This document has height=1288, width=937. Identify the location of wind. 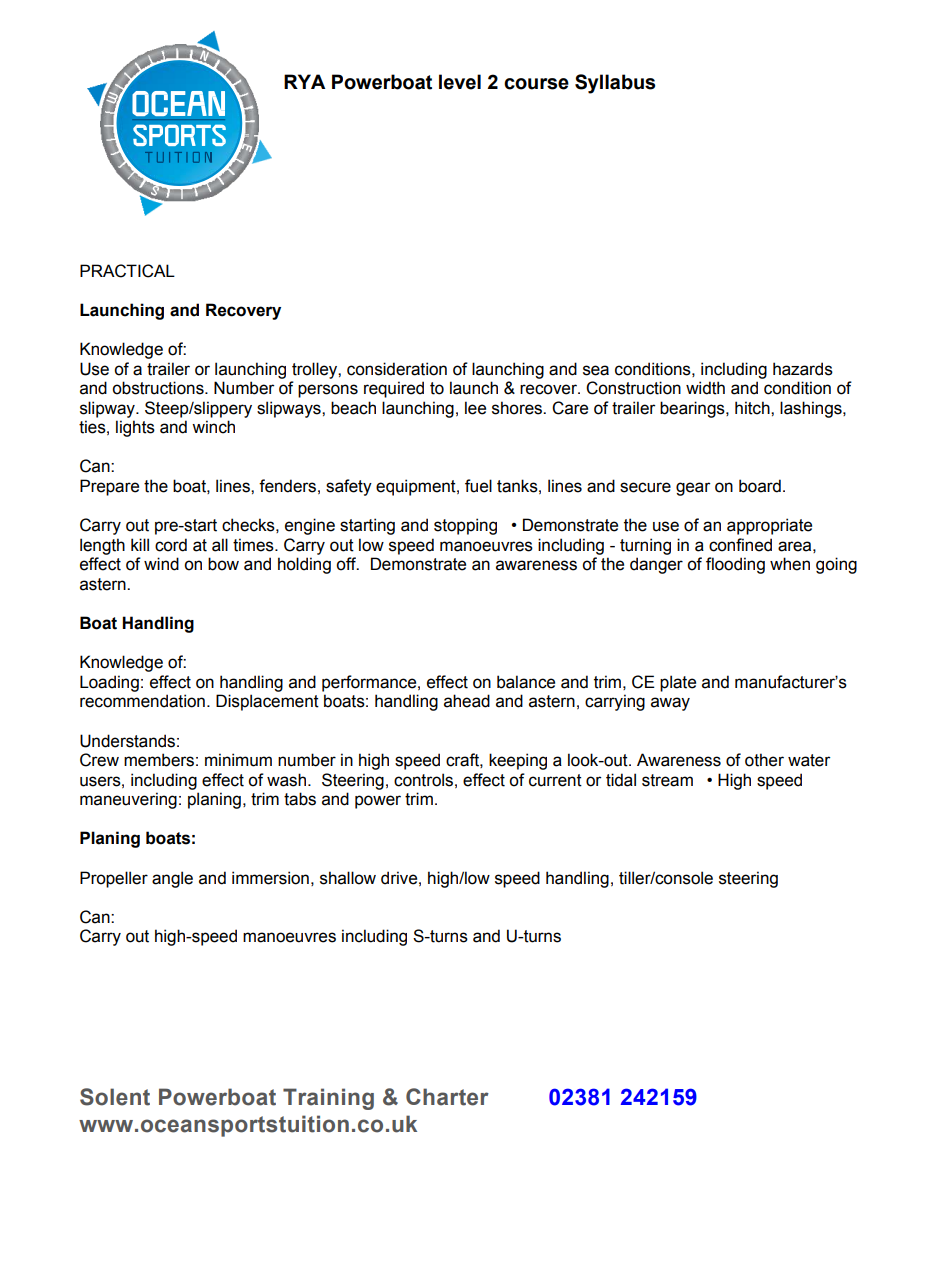
(161, 564).
